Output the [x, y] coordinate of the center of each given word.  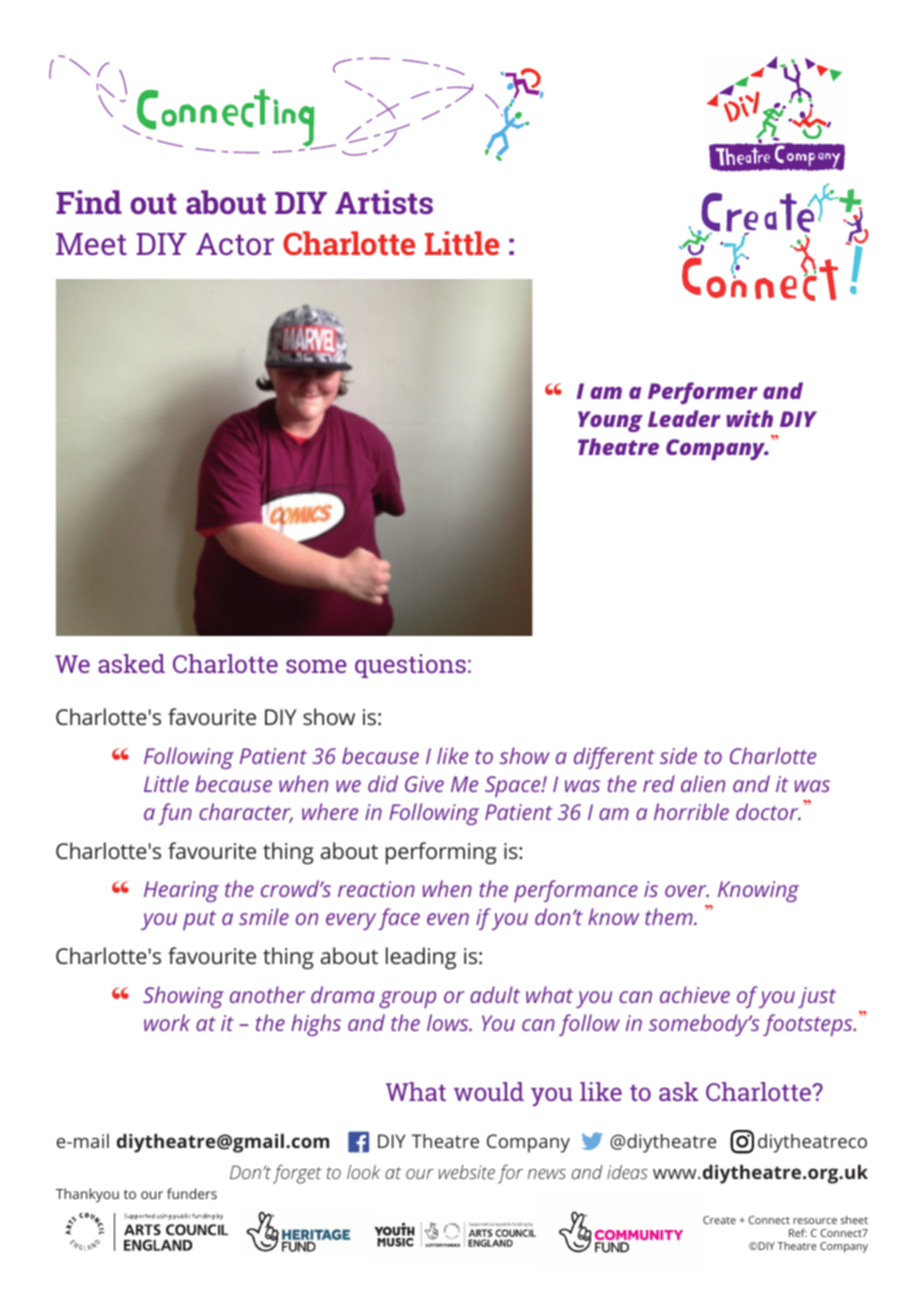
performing [441, 853]
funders [192, 1193]
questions [410, 666]
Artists [384, 202]
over [687, 891]
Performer [703, 393]
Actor [235, 244]
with [749, 418]
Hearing [181, 891]
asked [131, 663]
